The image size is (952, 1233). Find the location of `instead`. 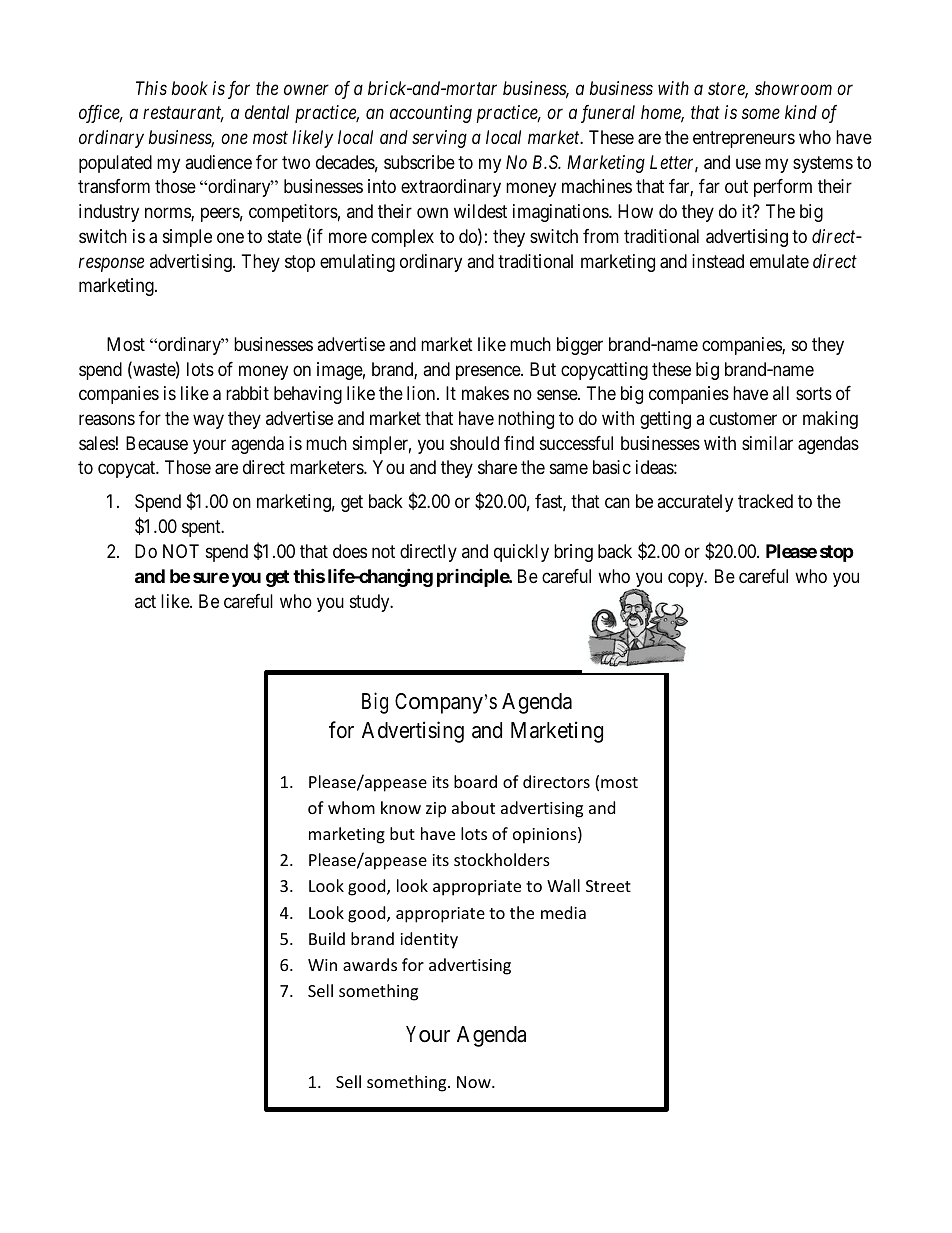

instead is located at coordinates (718, 261).
